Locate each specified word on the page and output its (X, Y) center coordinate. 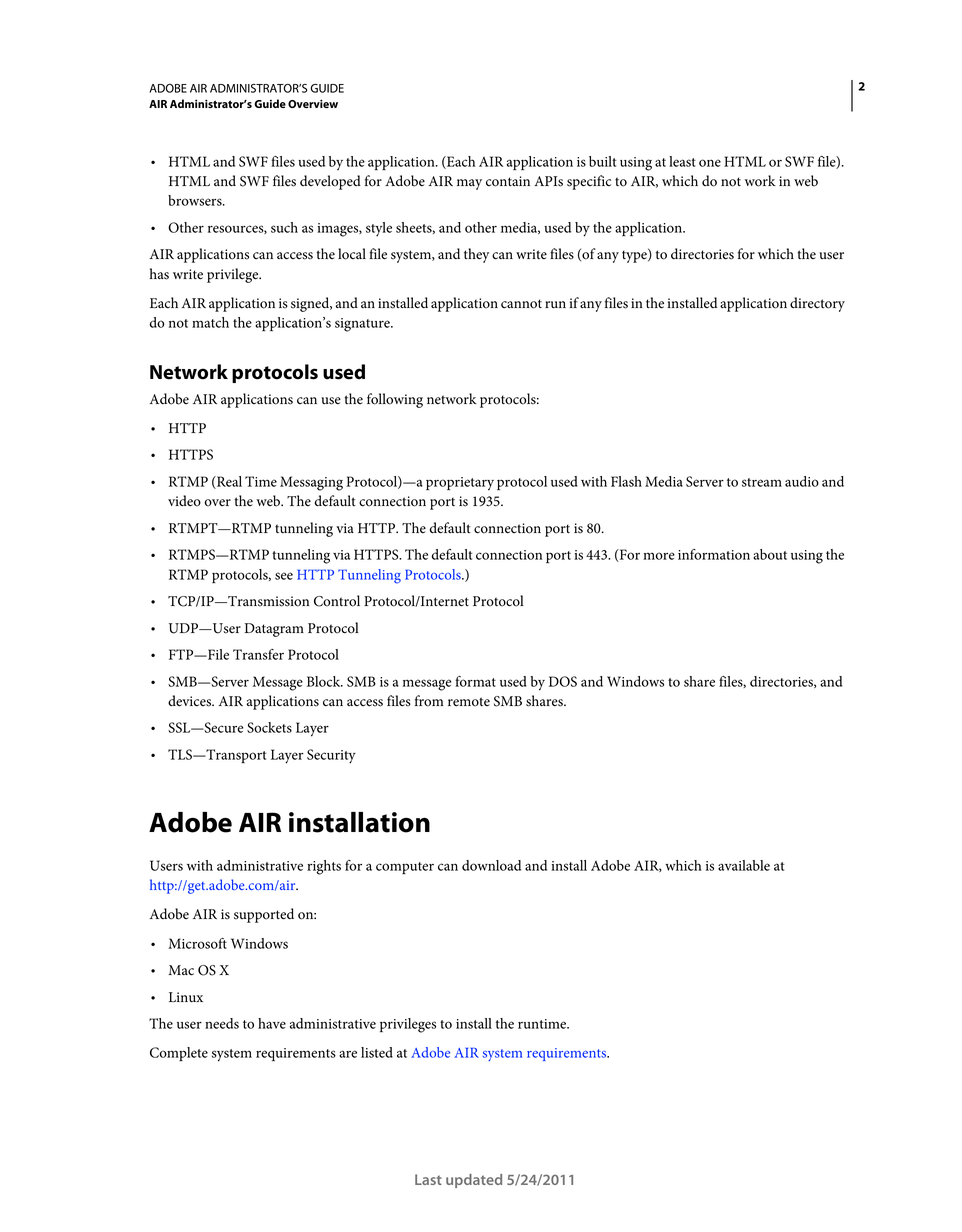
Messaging (311, 483)
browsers (196, 200)
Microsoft (197, 943)
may (469, 184)
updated (474, 1181)
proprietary (460, 484)
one (710, 163)
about (770, 554)
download (491, 865)
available (744, 865)
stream (762, 482)
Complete (179, 1054)
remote (469, 702)
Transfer (258, 654)
